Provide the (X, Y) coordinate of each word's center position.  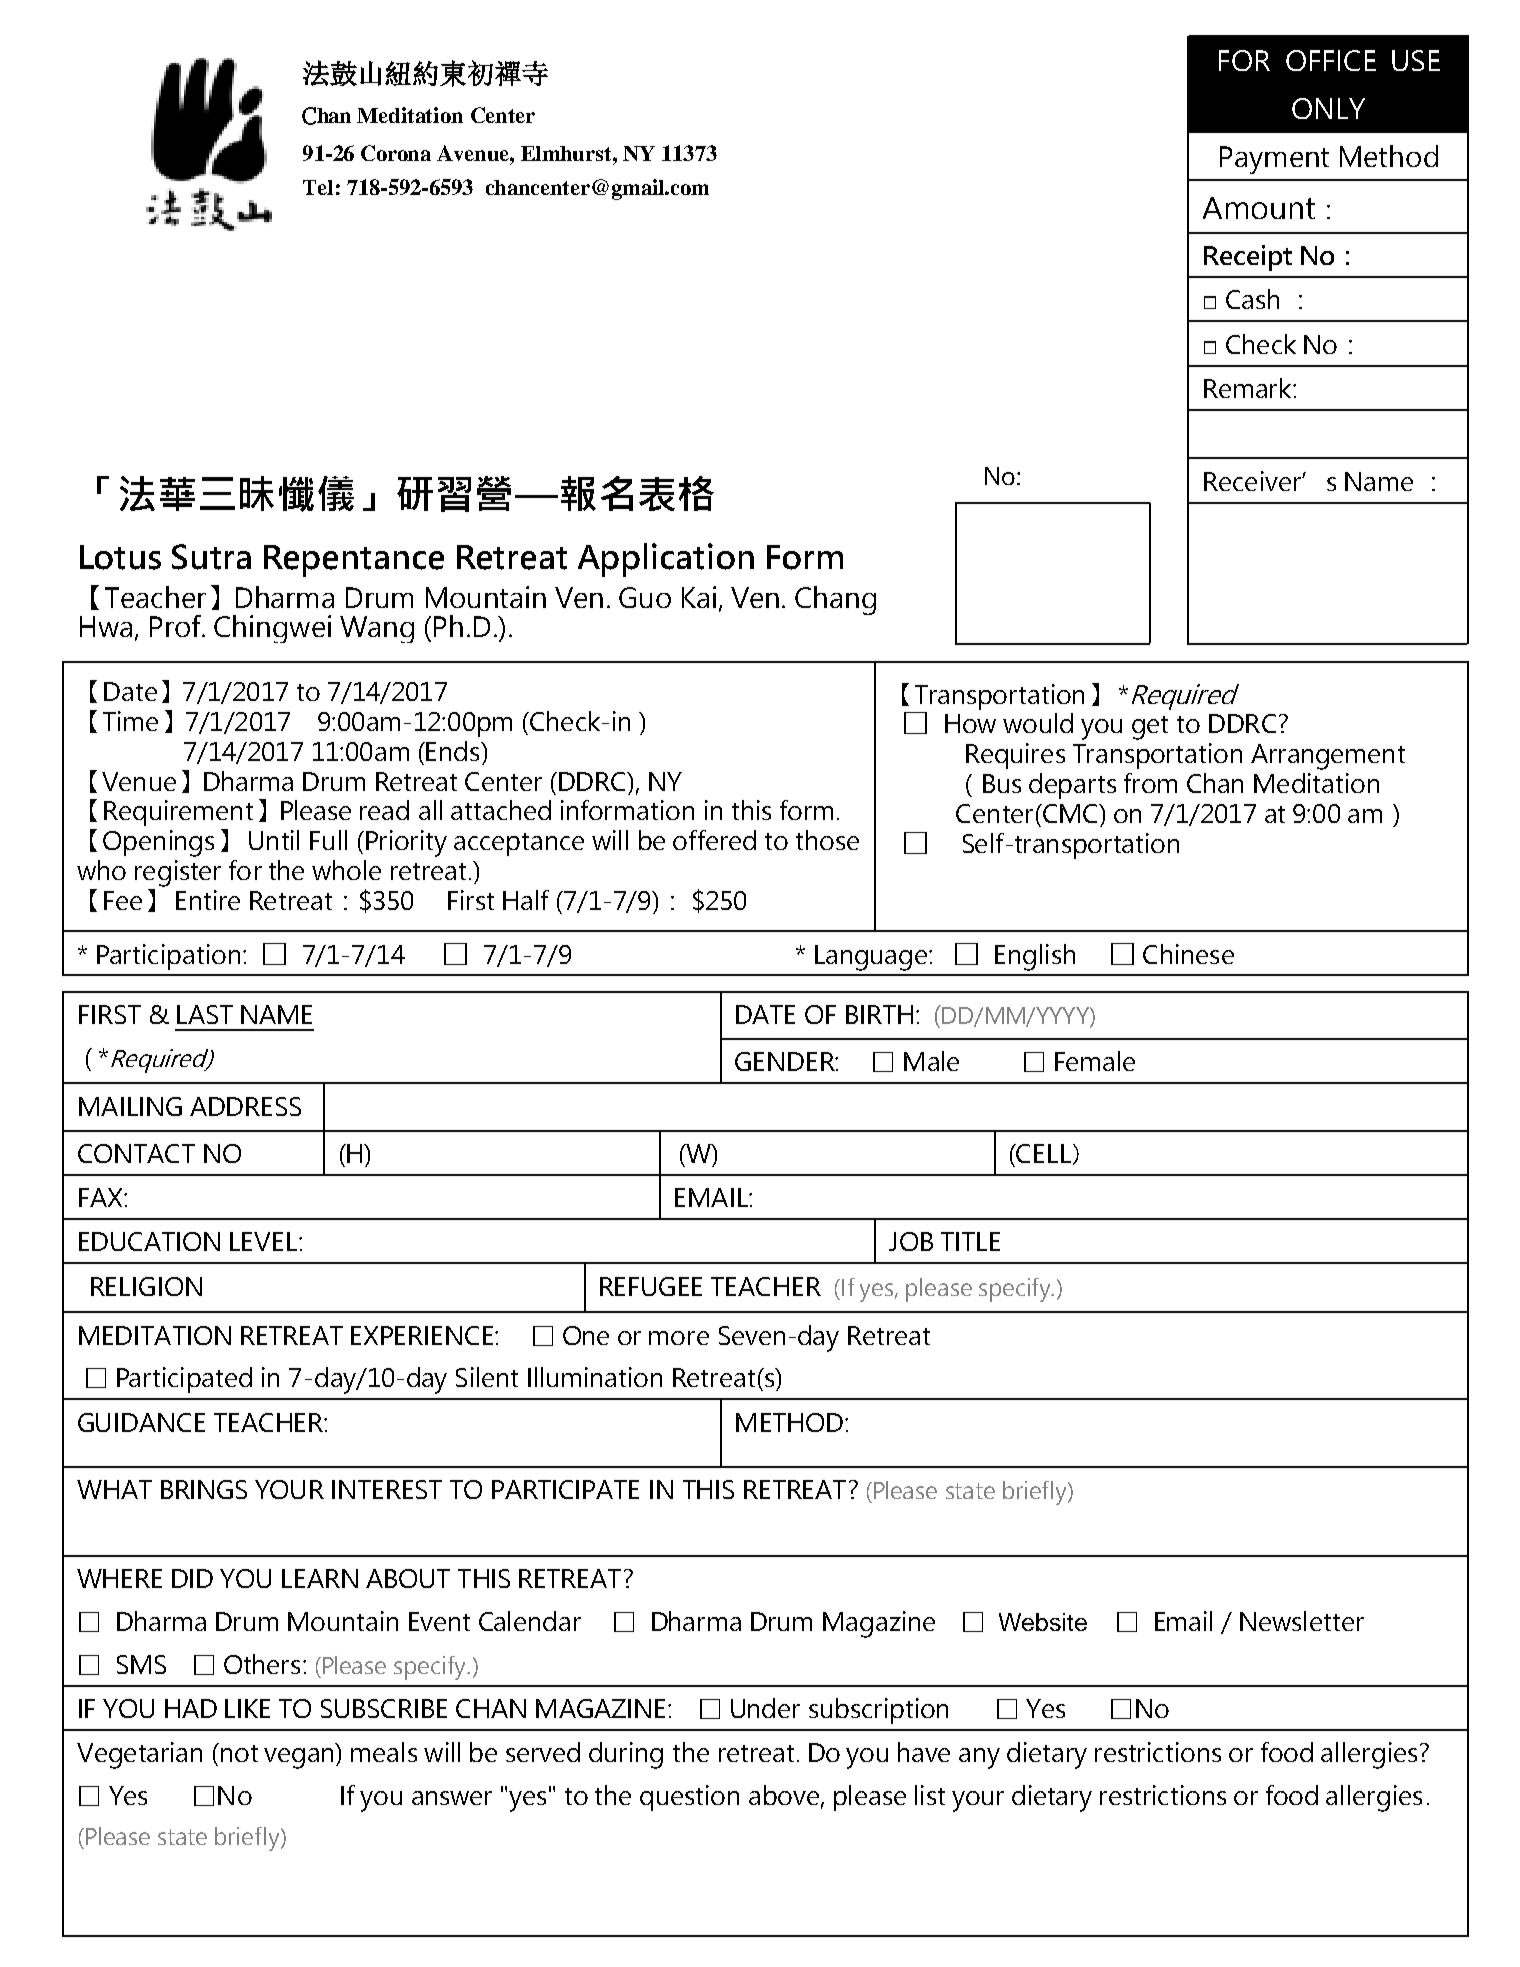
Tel (318, 187)
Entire (208, 900)
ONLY (1328, 108)
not (239, 1753)
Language (872, 958)
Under (765, 1708)
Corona (396, 153)
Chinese (1188, 954)
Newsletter (1302, 1621)
